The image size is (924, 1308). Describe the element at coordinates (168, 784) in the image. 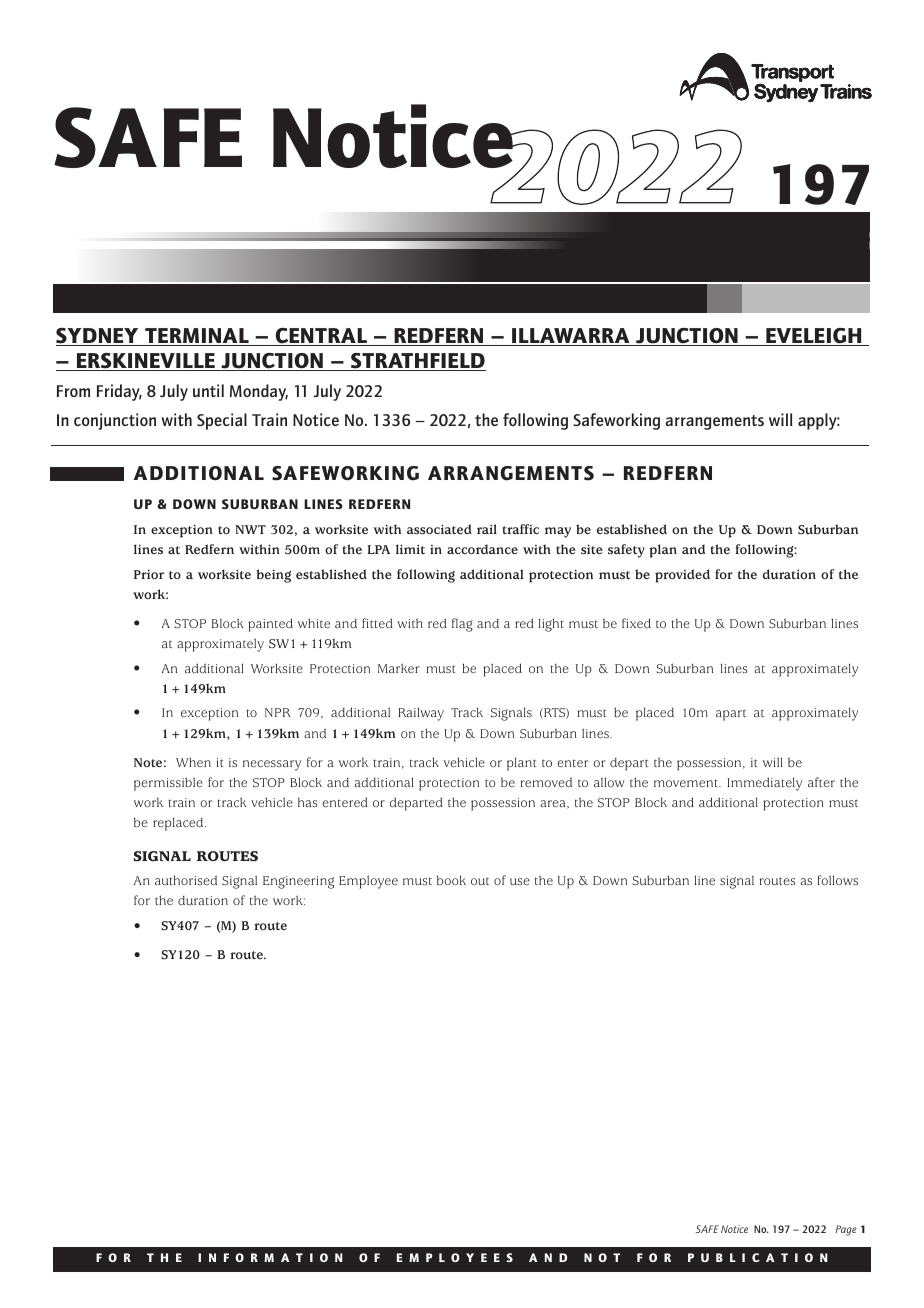

I see `permissible` at that location.
